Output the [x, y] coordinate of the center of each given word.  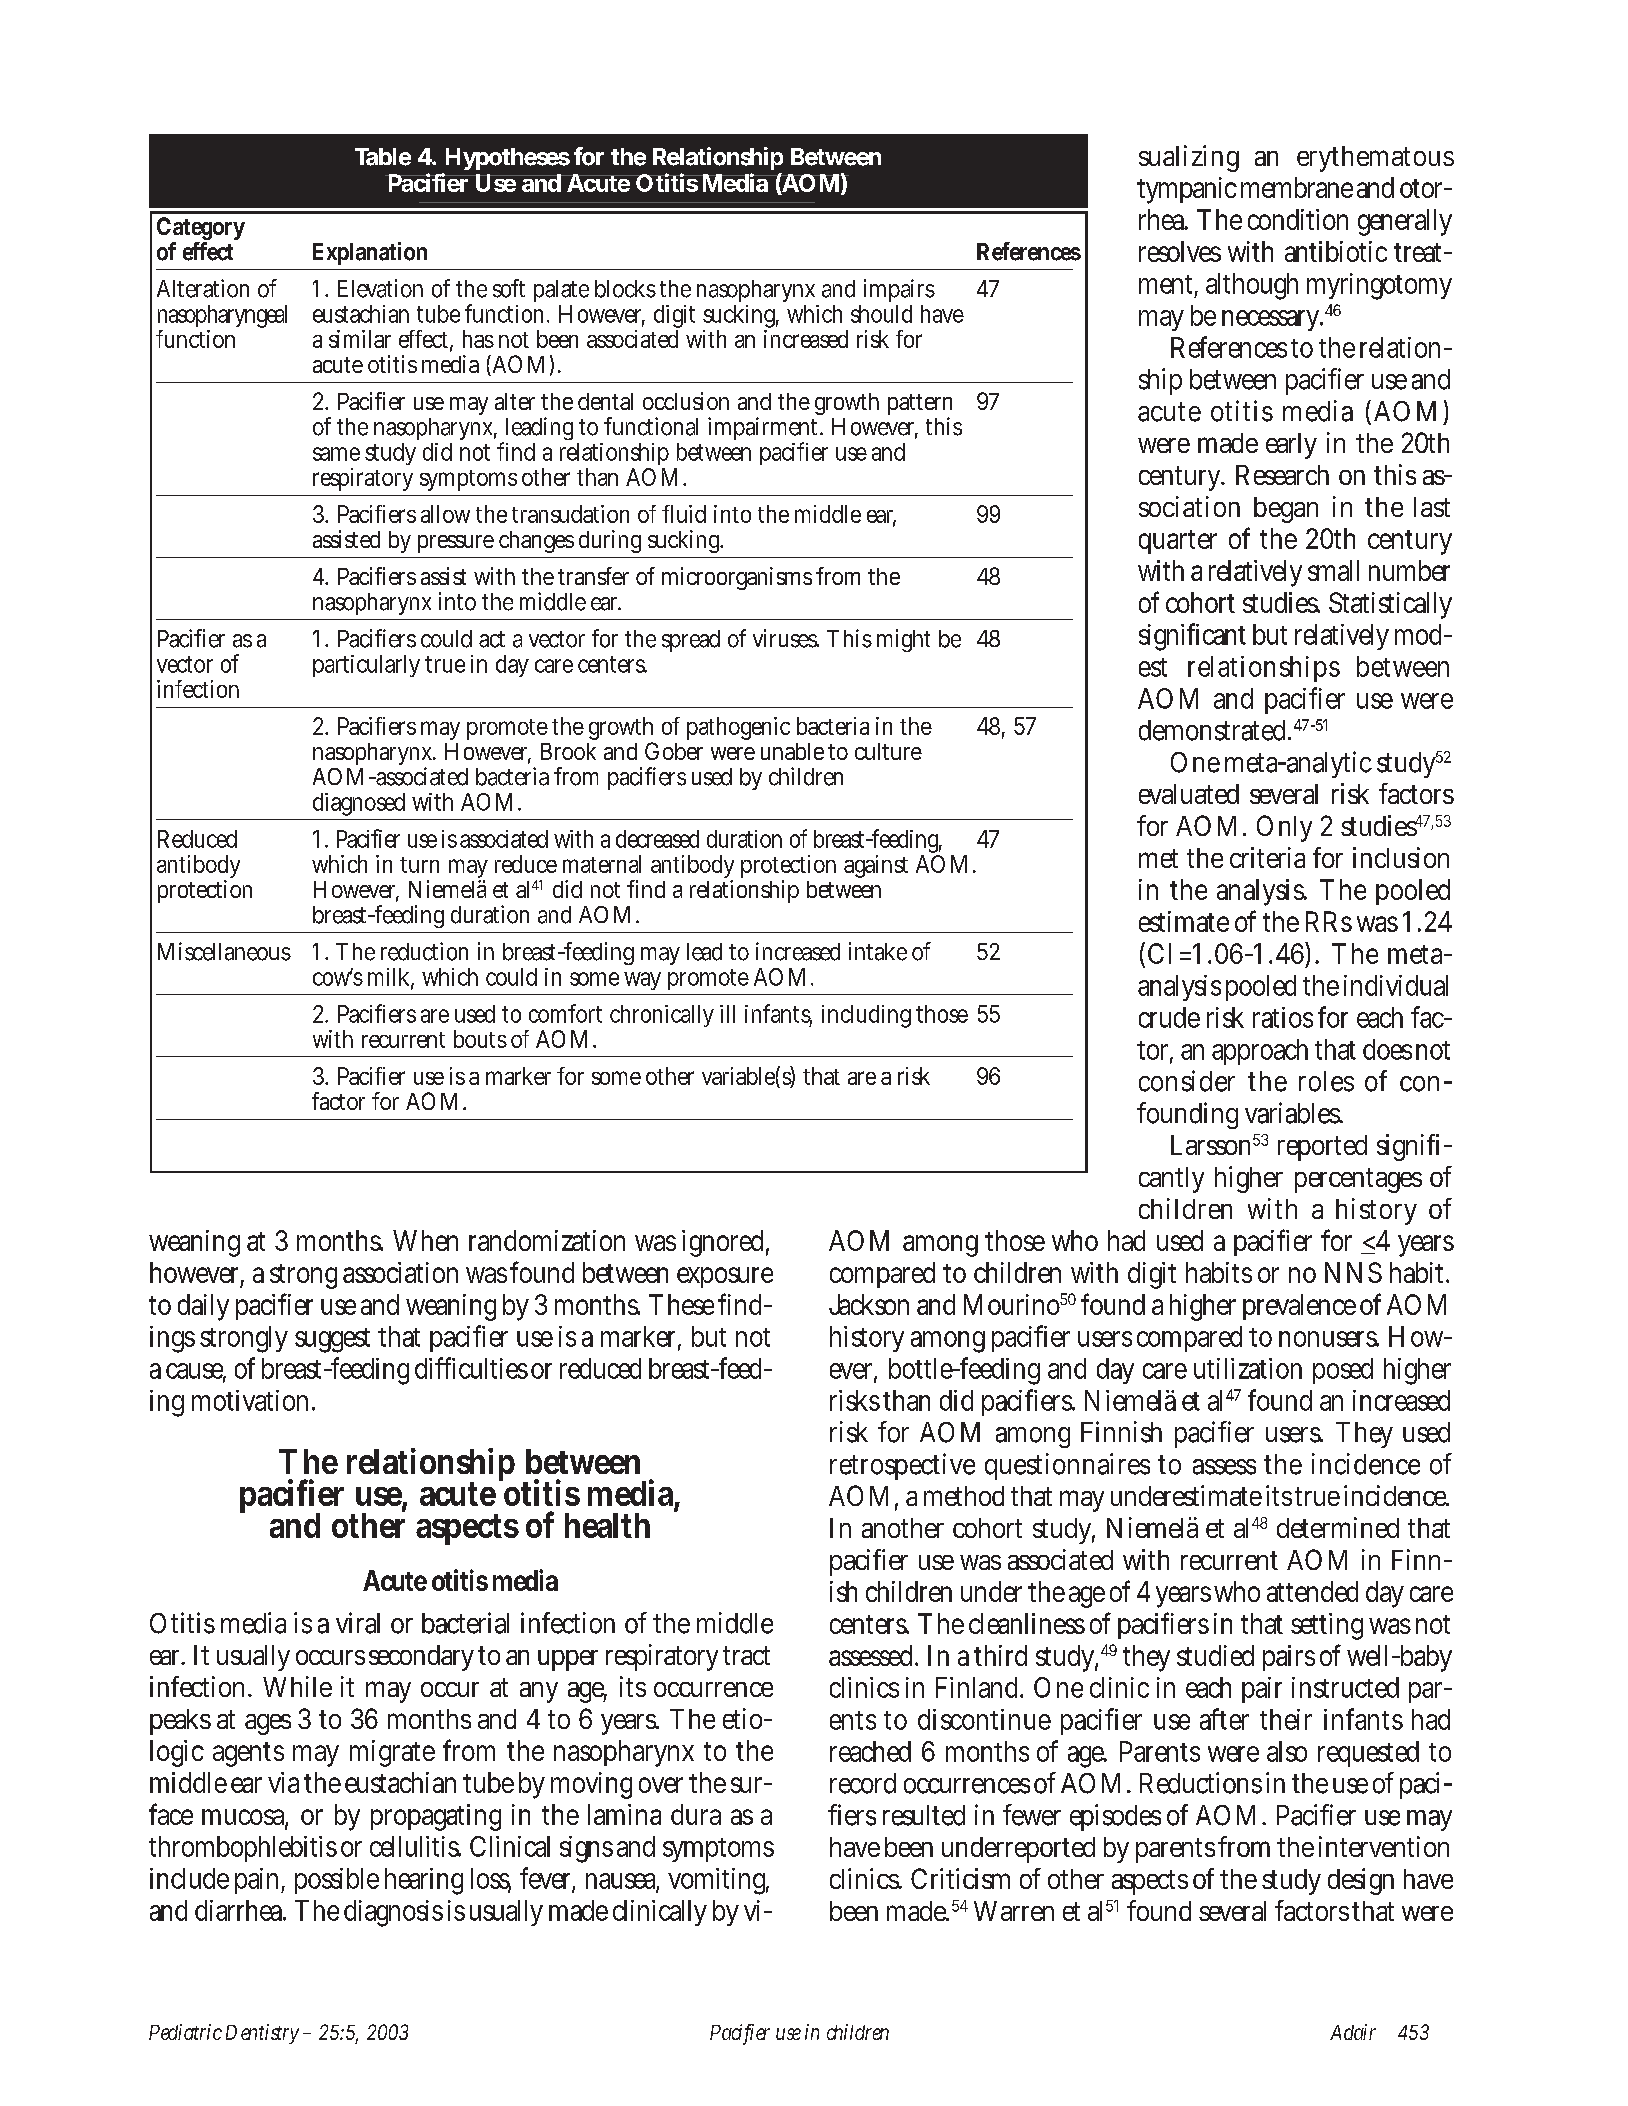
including [866, 1016]
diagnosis [393, 1913]
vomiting [718, 1881]
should [881, 314]
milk [391, 978]
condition [1298, 219]
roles [1326, 1081]
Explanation [370, 253]
